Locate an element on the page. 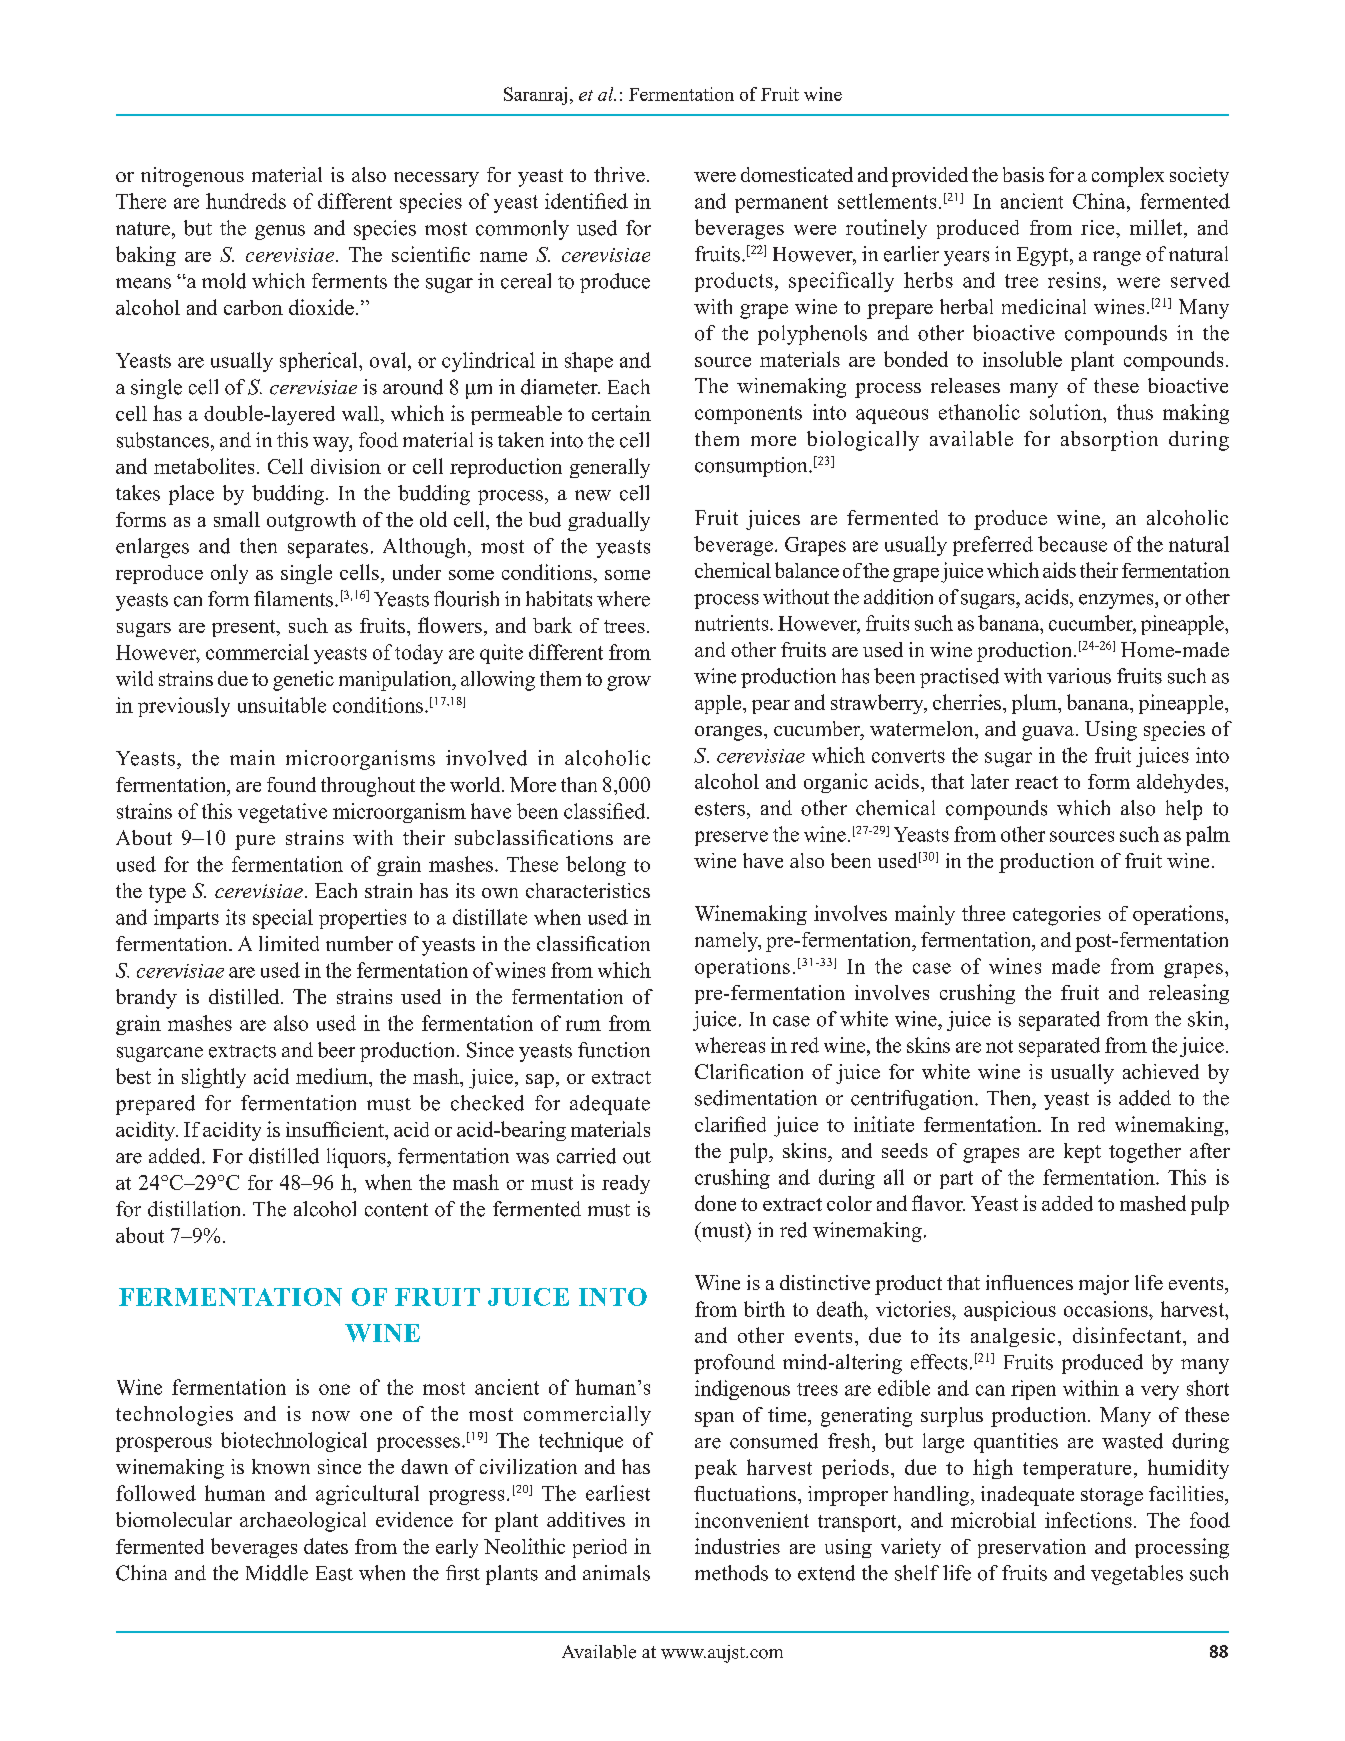 This image has width=1345, height=1741. industries is located at coordinates (737, 1546).
